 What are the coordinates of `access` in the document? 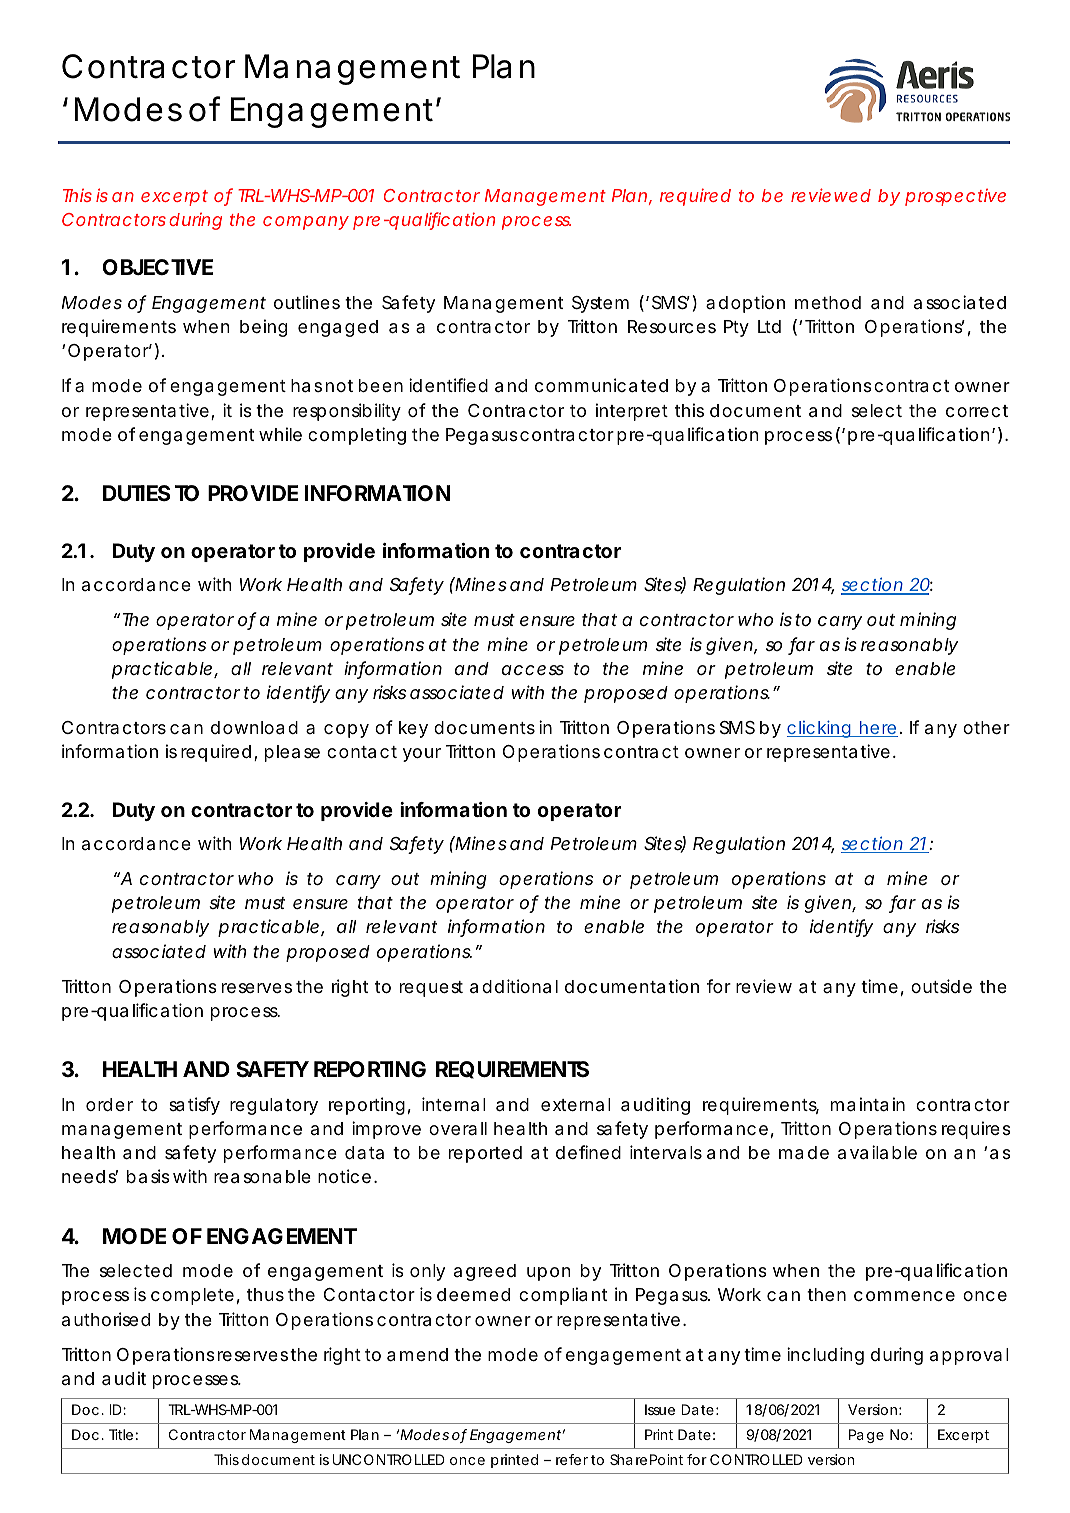 It's located at (533, 670).
